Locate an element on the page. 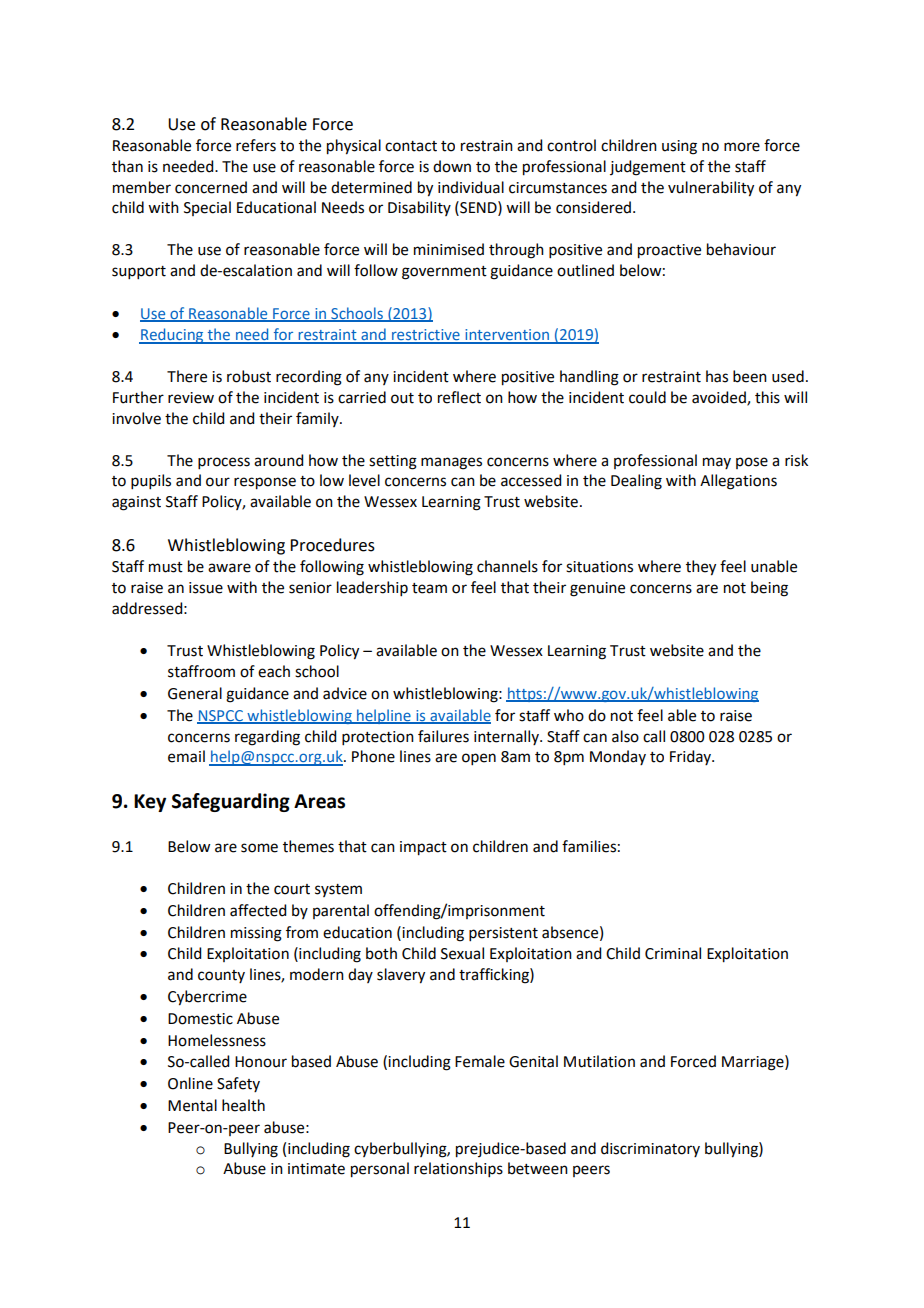  affected is located at coordinates (258, 910).
